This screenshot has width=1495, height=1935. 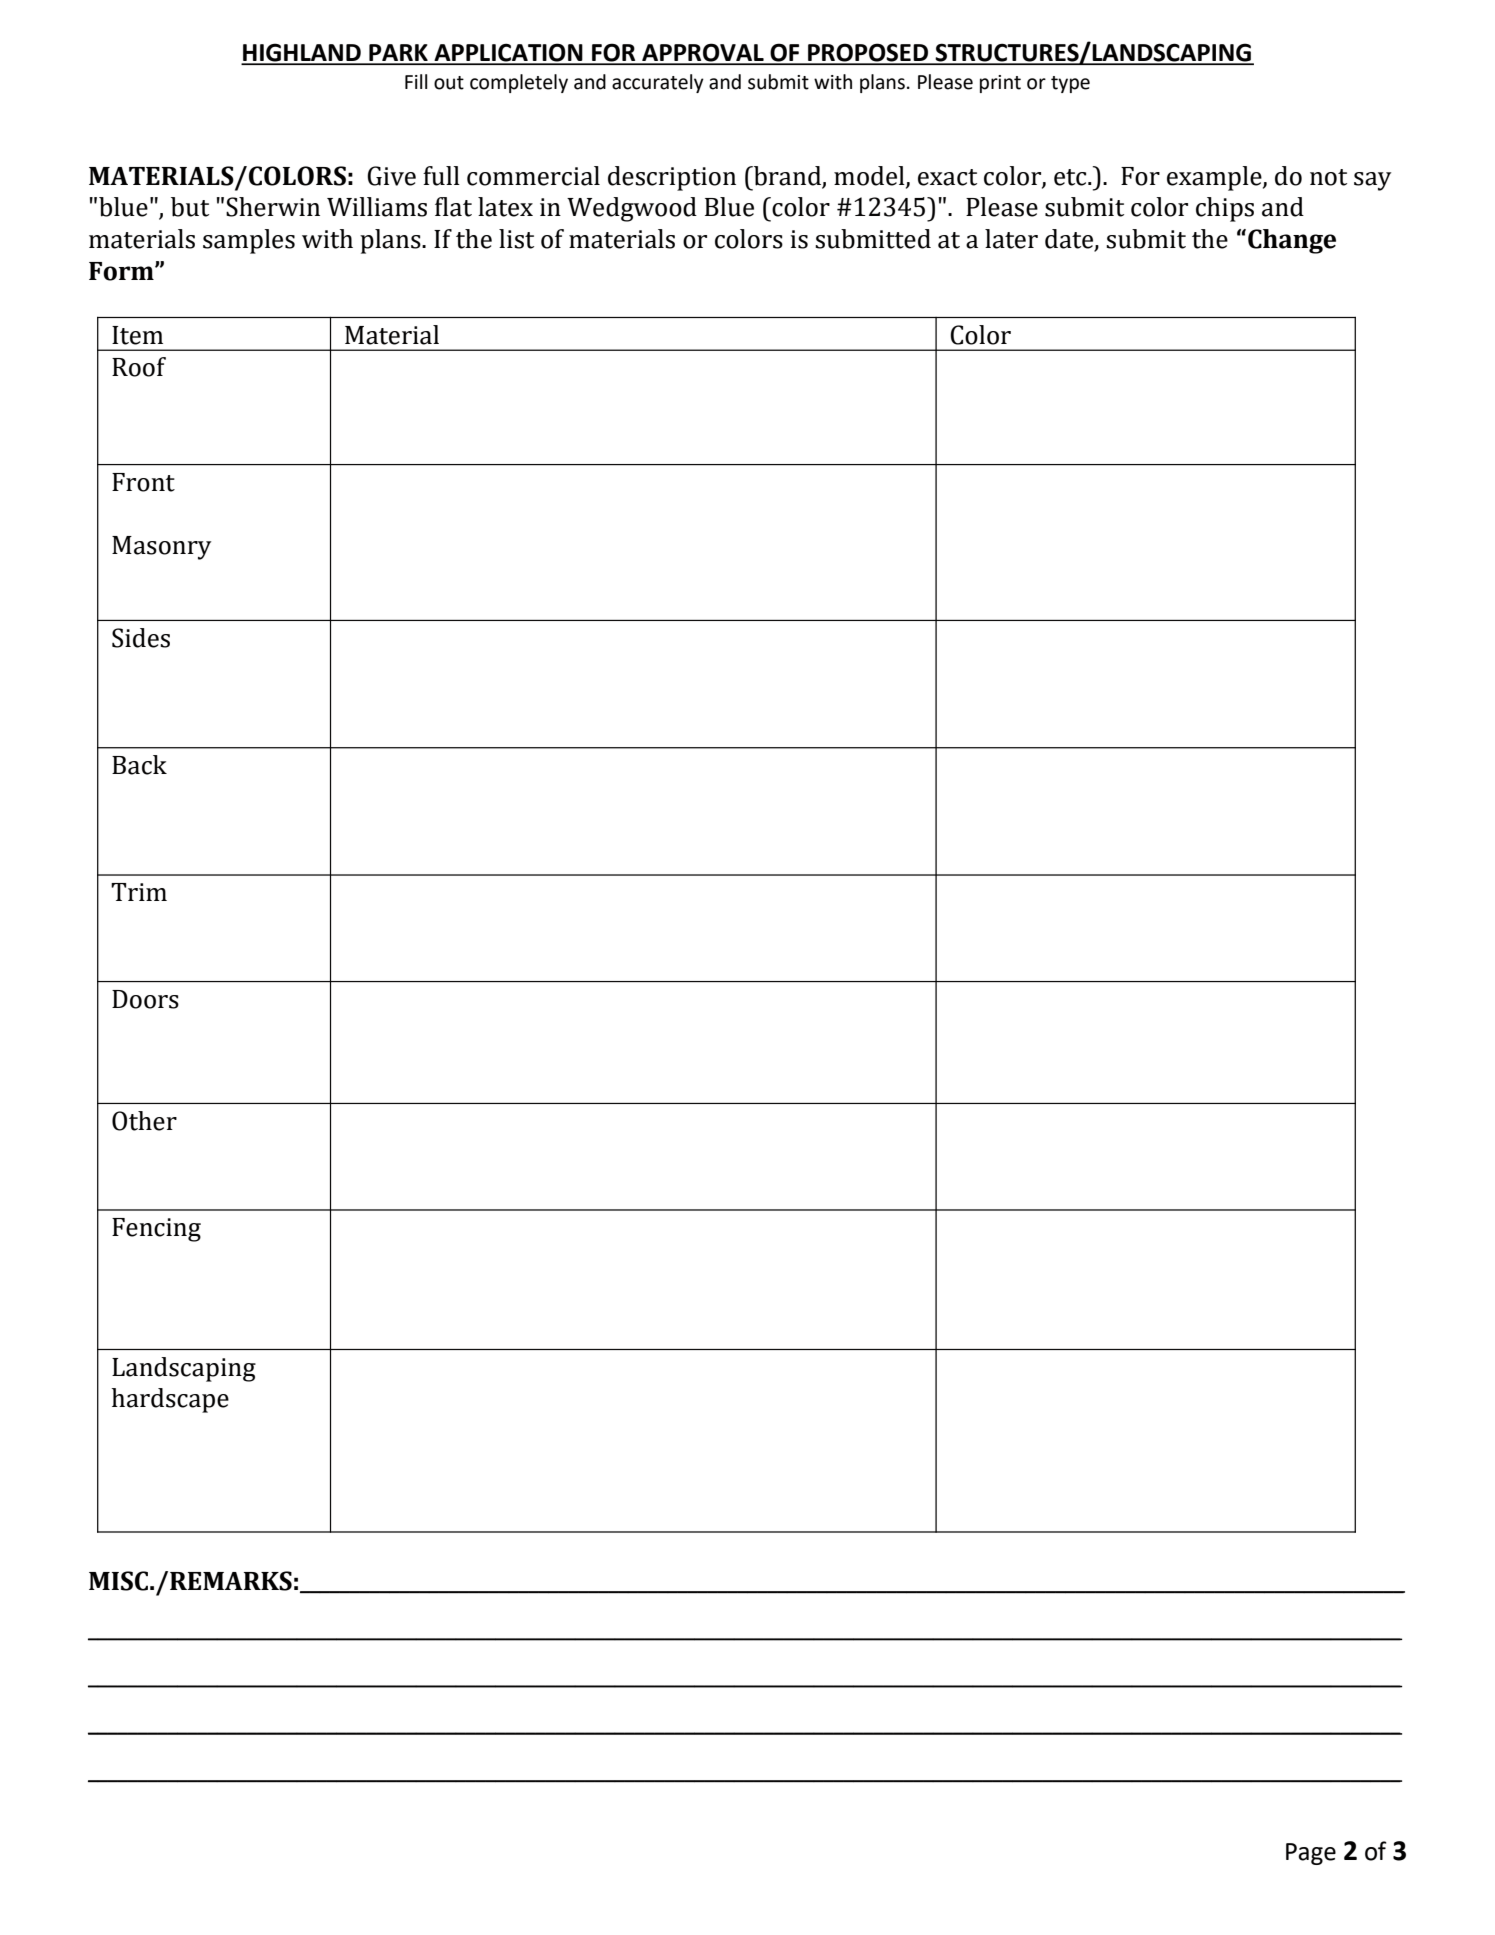 What do you see at coordinates (302, 53) in the screenshot?
I see `HIGHLAND` at bounding box center [302, 53].
